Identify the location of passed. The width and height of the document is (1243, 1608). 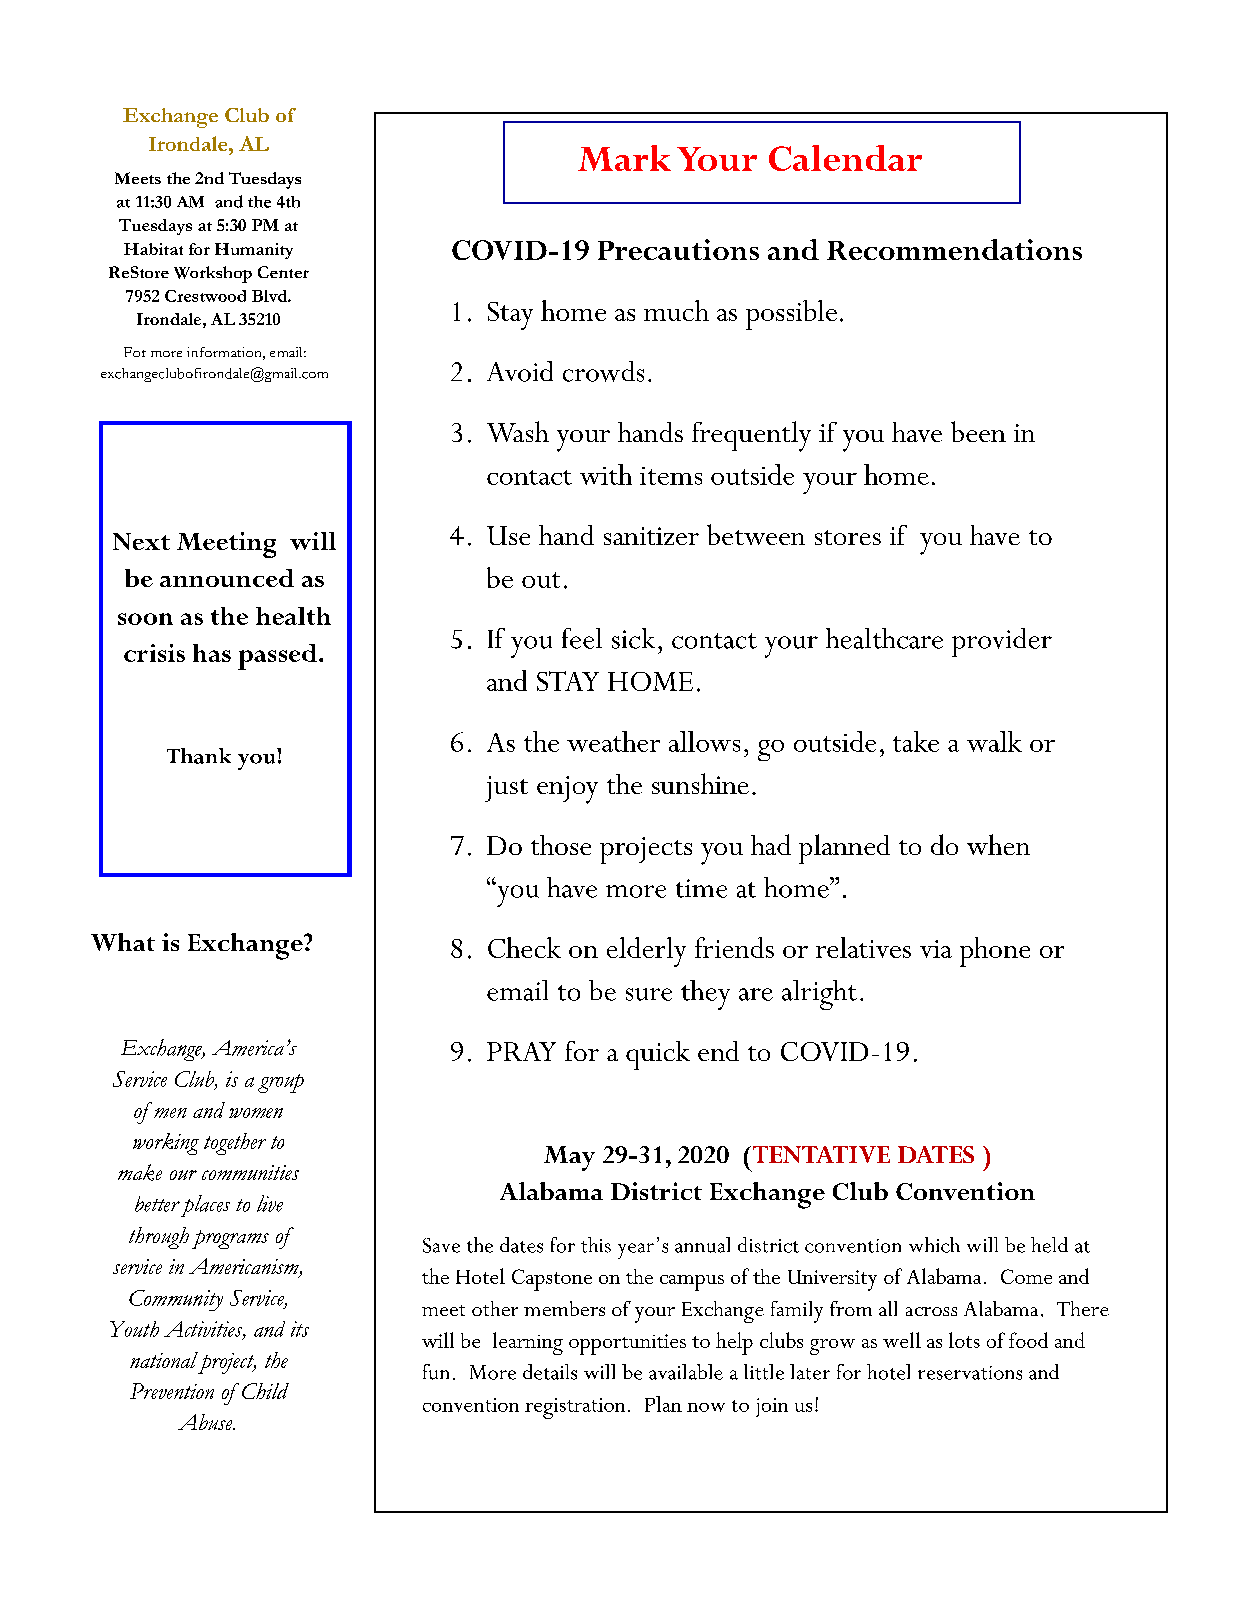
(277, 657).
